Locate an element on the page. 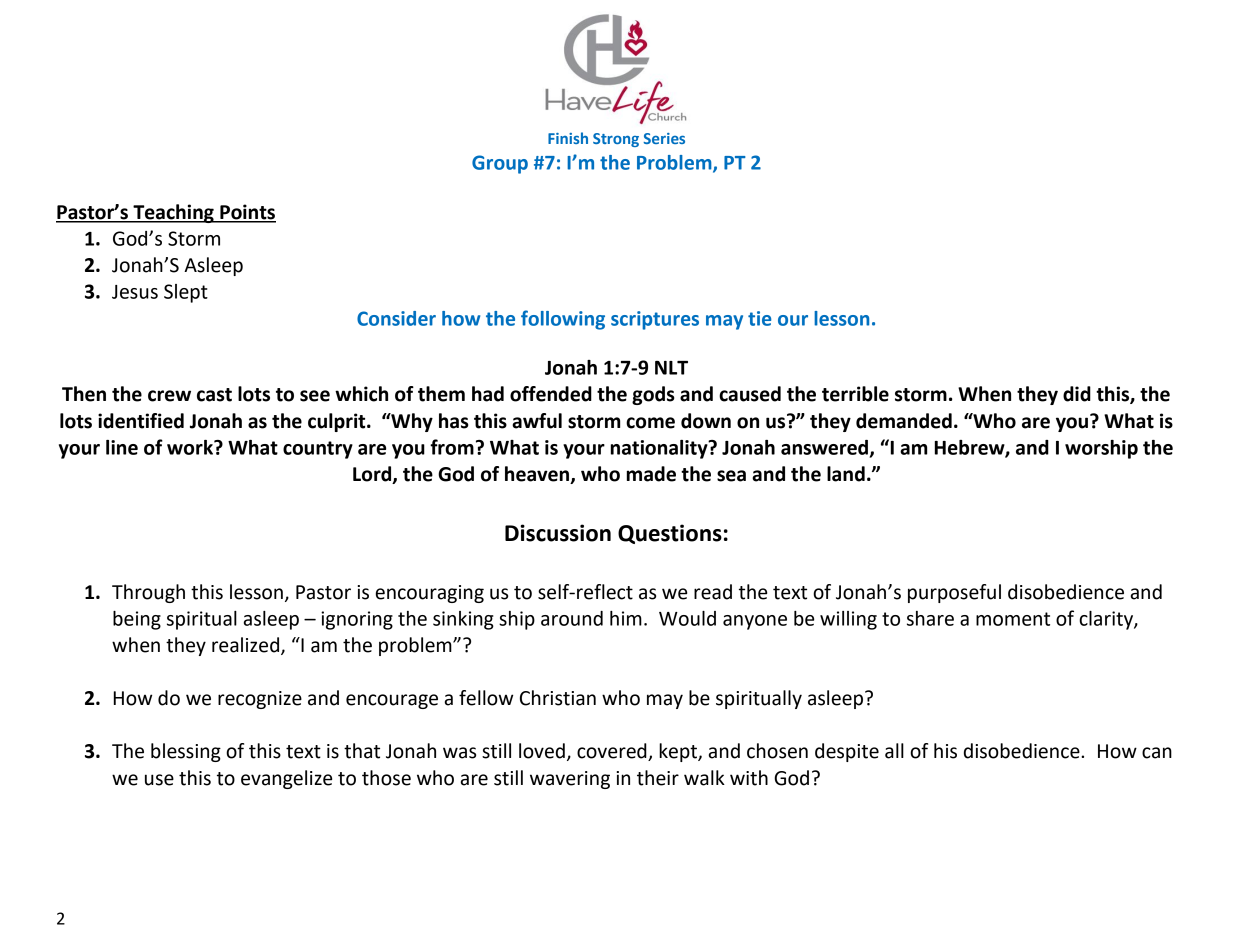  Series is located at coordinates (664, 138).
